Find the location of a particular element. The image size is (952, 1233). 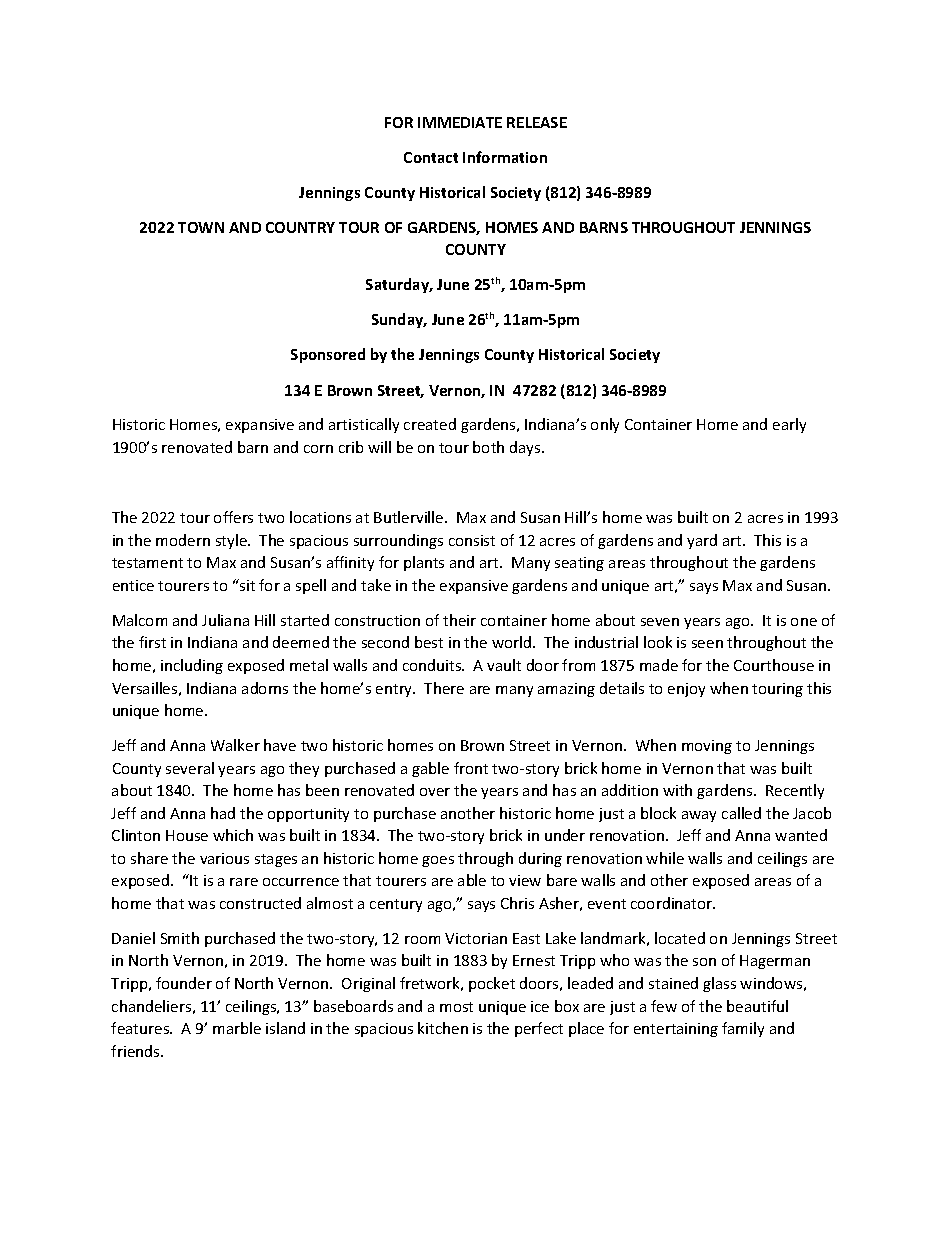

goes is located at coordinates (438, 861).
